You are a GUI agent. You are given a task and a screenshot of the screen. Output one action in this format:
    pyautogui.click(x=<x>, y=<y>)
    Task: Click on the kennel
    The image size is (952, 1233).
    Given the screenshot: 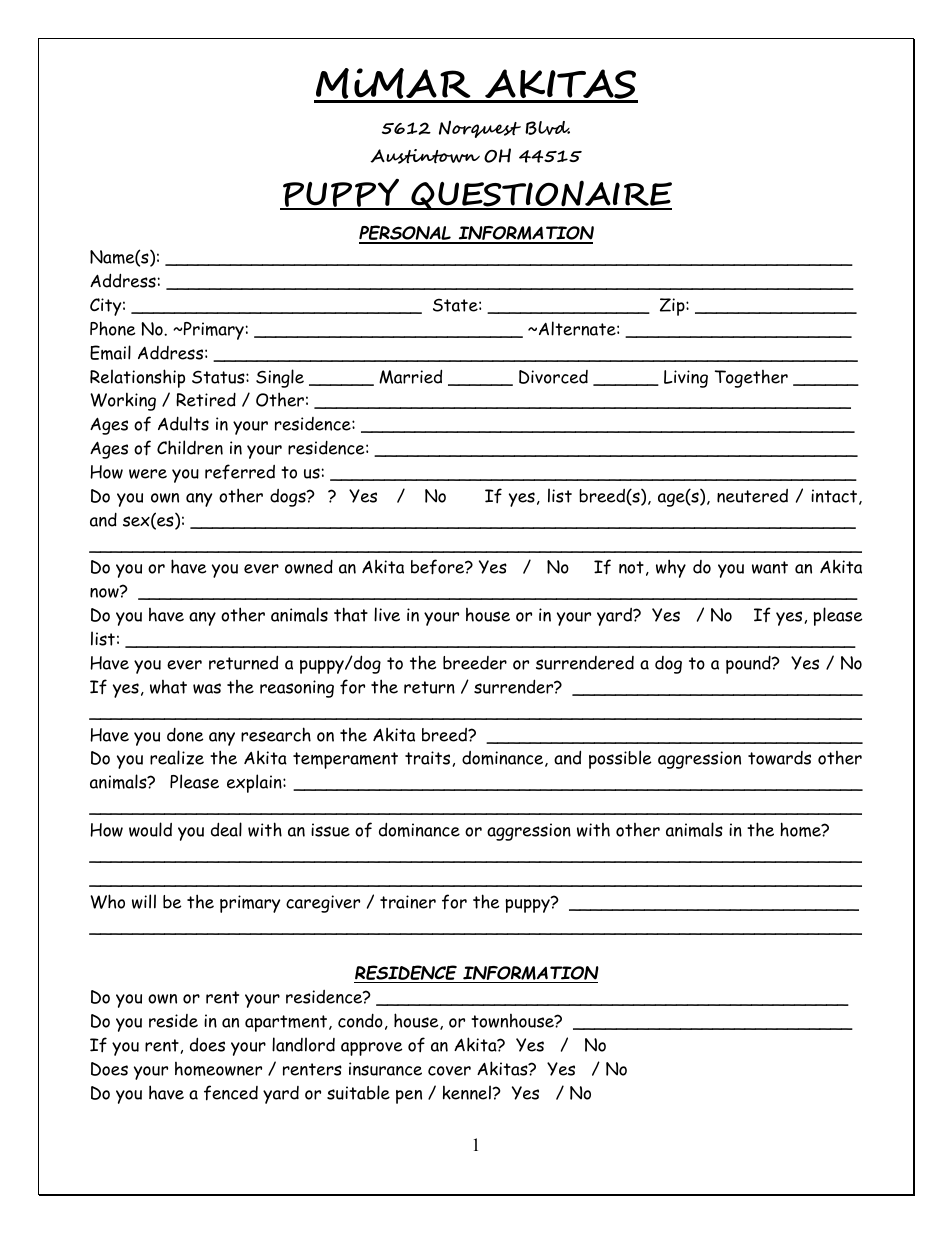 What is the action you would take?
    pyautogui.click(x=468, y=1092)
